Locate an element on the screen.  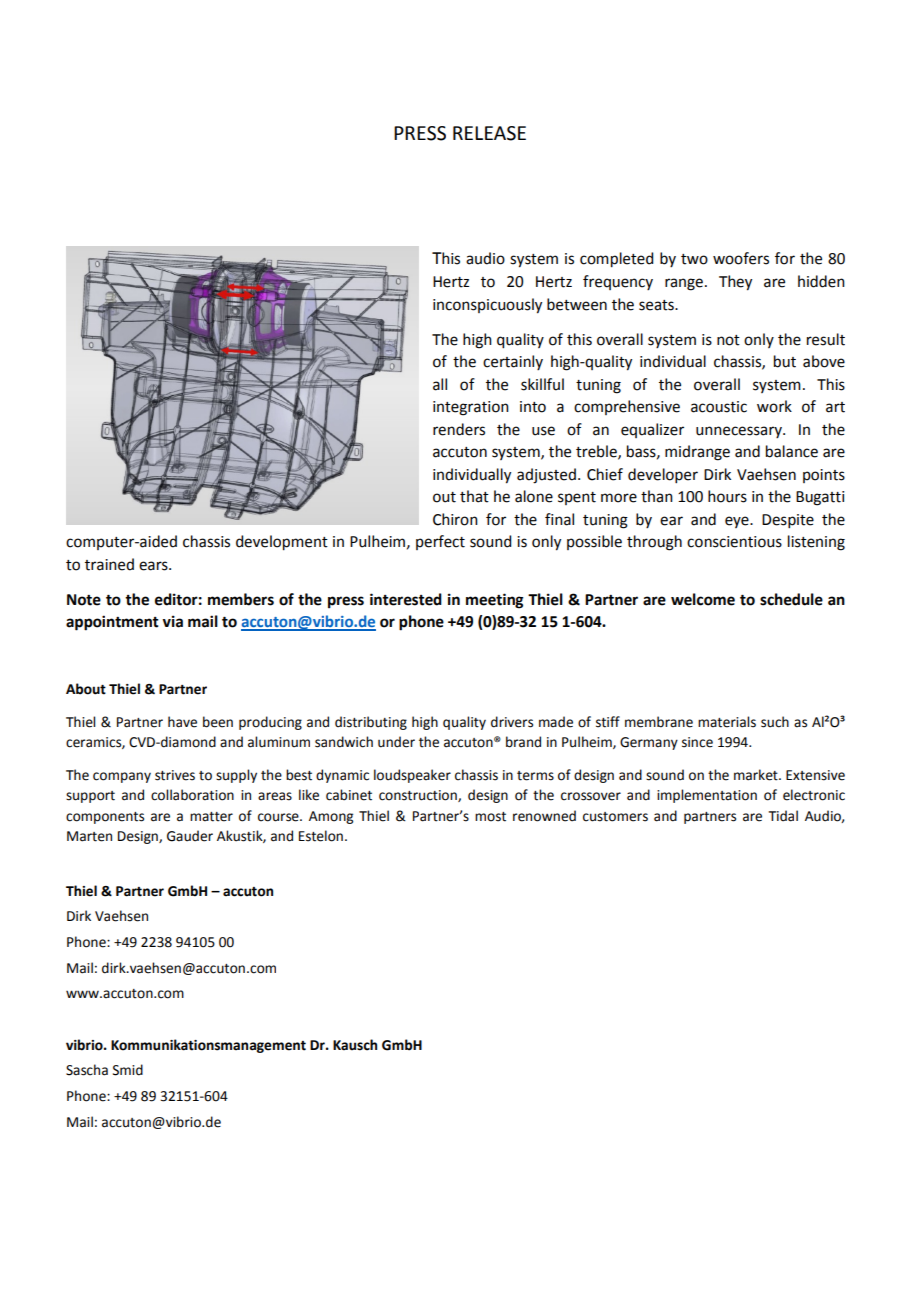
most is located at coordinates (490, 817).
